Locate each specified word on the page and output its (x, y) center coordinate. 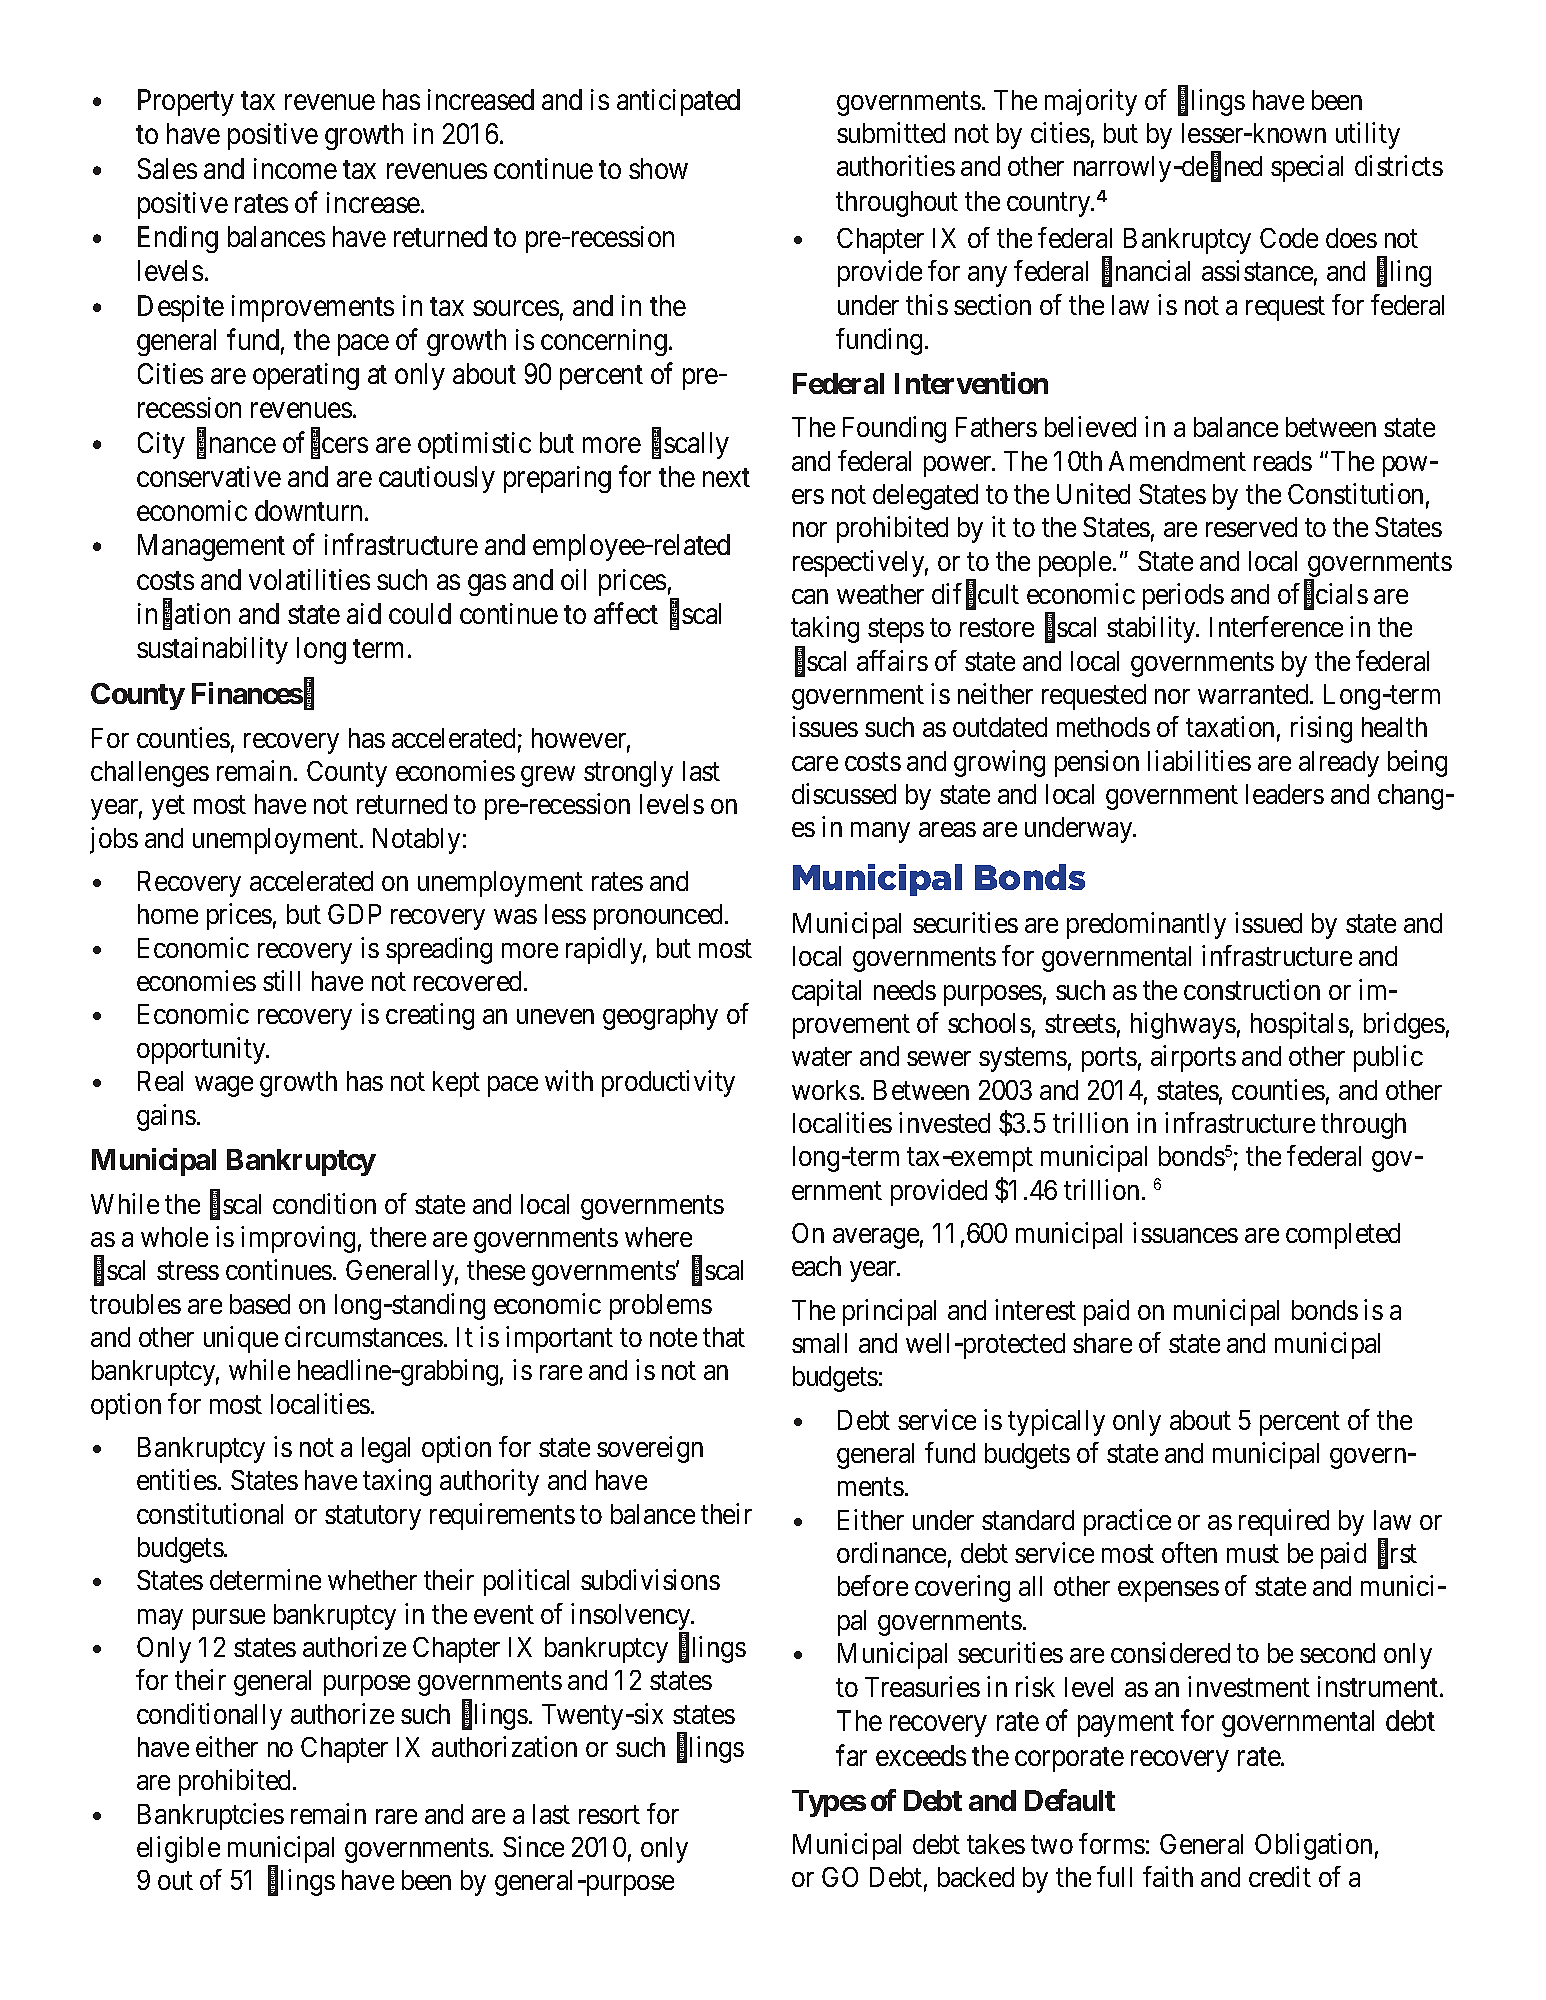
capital (826, 992)
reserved (1251, 527)
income (295, 168)
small (819, 1343)
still (281, 980)
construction (1252, 989)
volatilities (309, 579)
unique (241, 1339)
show (658, 168)
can (810, 596)
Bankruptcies (211, 1816)
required (1284, 1522)
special (1307, 168)
